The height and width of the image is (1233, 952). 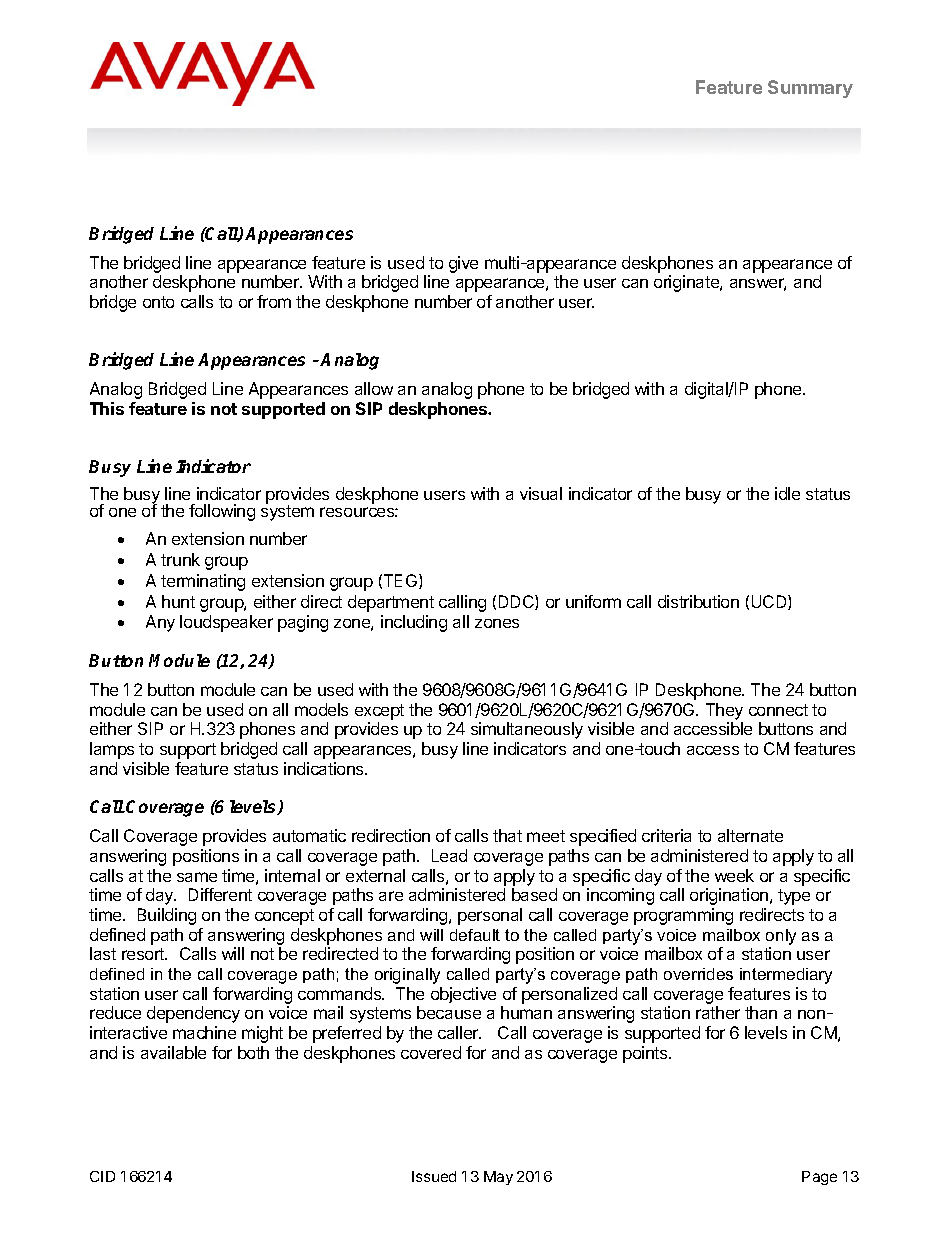 I want to click on visual, so click(x=541, y=493).
